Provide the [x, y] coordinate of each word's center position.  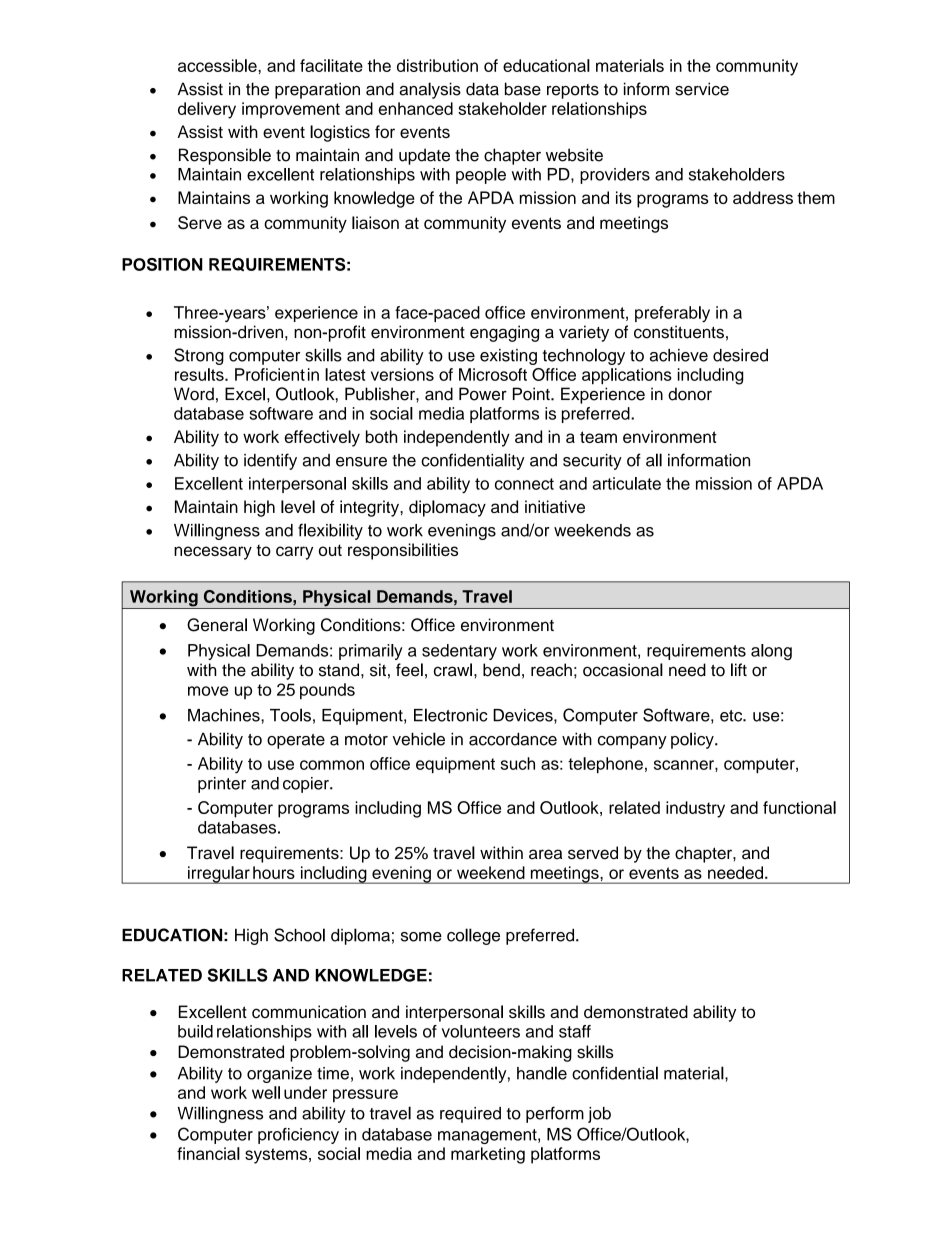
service [702, 89]
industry [695, 809]
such [518, 763]
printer [222, 785]
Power [483, 394]
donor [690, 394]
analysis [430, 90]
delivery [207, 110]
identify [270, 461]
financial [208, 1153]
